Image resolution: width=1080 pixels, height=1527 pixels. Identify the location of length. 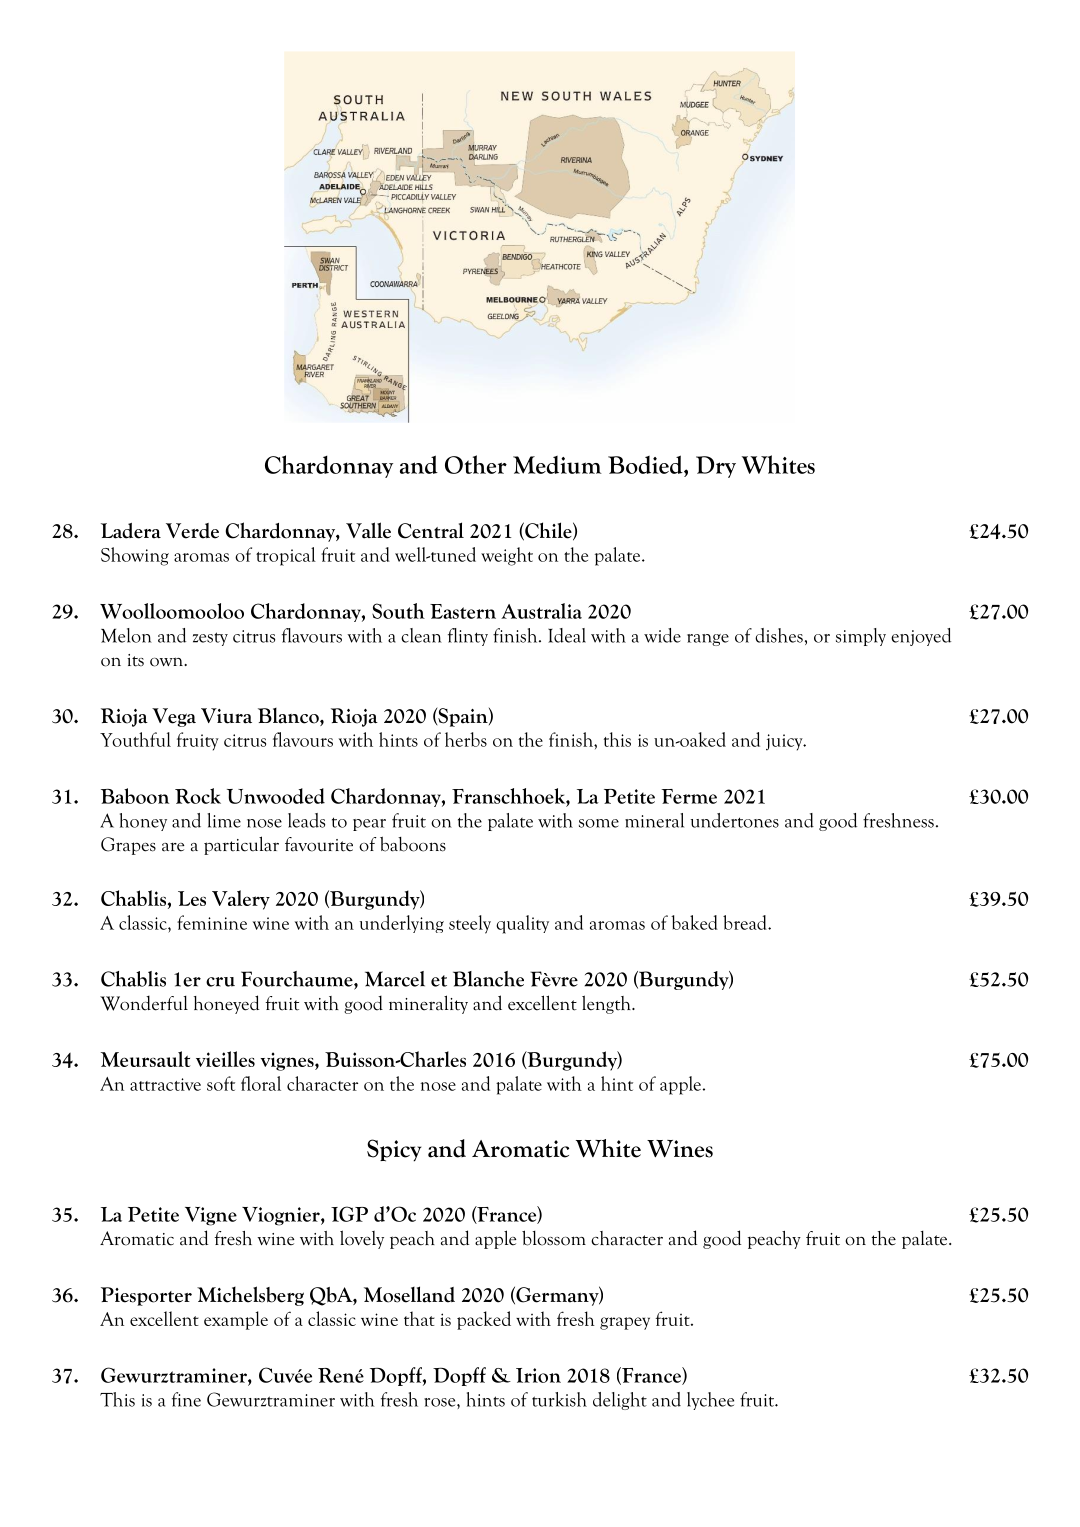
(607, 1004).
